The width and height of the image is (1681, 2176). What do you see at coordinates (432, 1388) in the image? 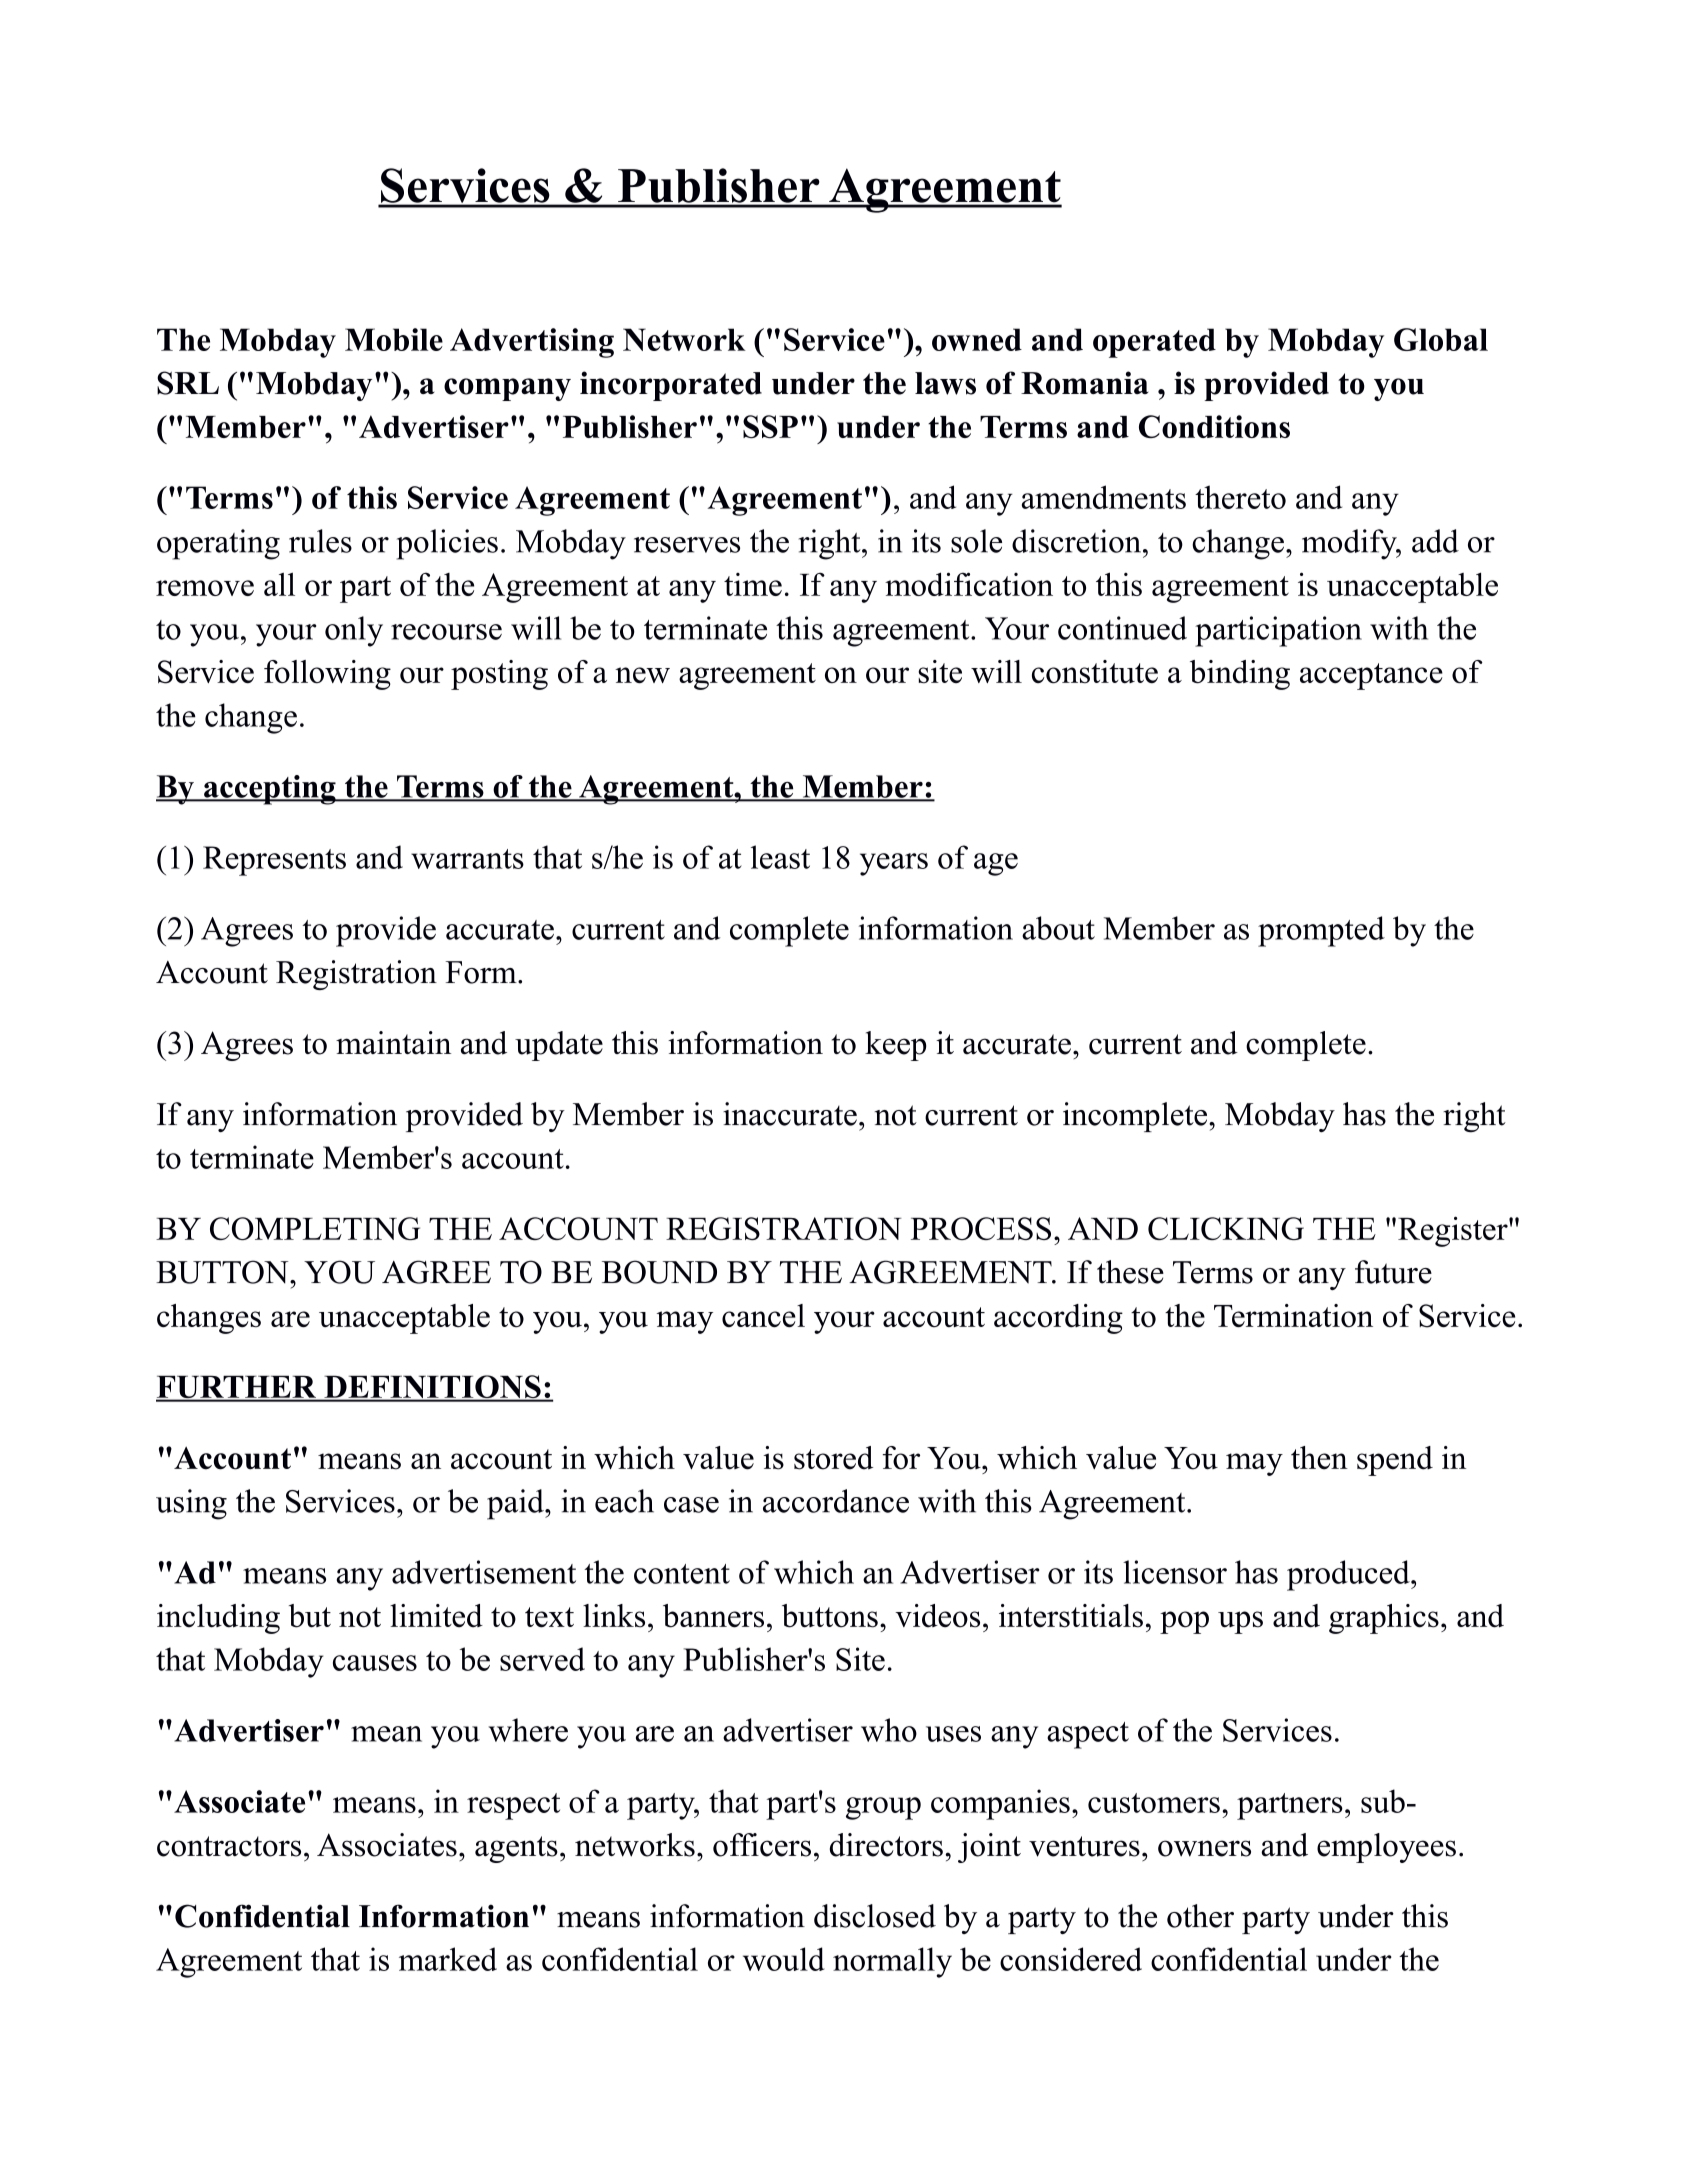
I see `DEFINITIONS` at bounding box center [432, 1388].
